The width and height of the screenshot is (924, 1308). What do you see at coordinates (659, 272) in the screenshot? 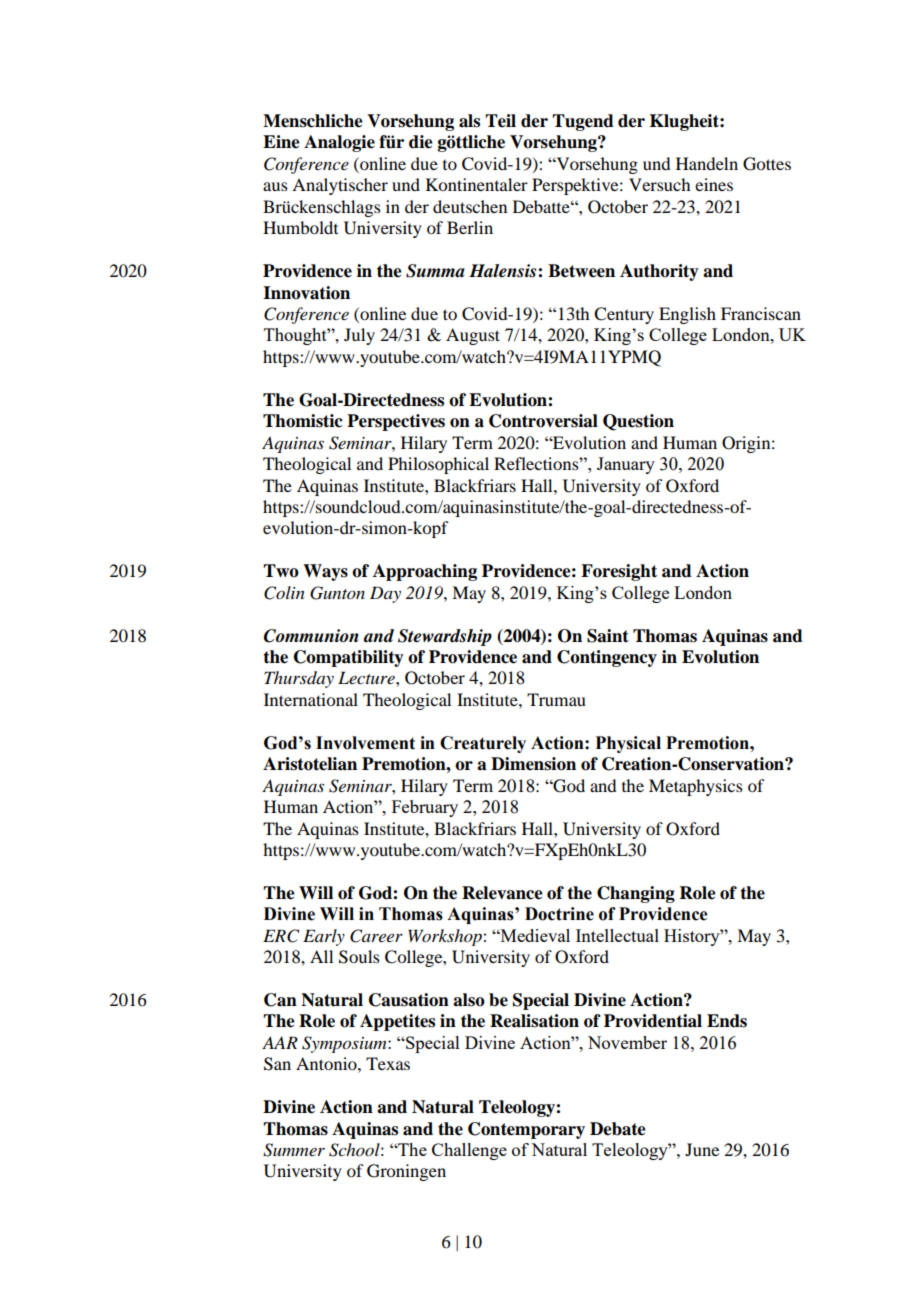
I see `Authority` at bounding box center [659, 272].
